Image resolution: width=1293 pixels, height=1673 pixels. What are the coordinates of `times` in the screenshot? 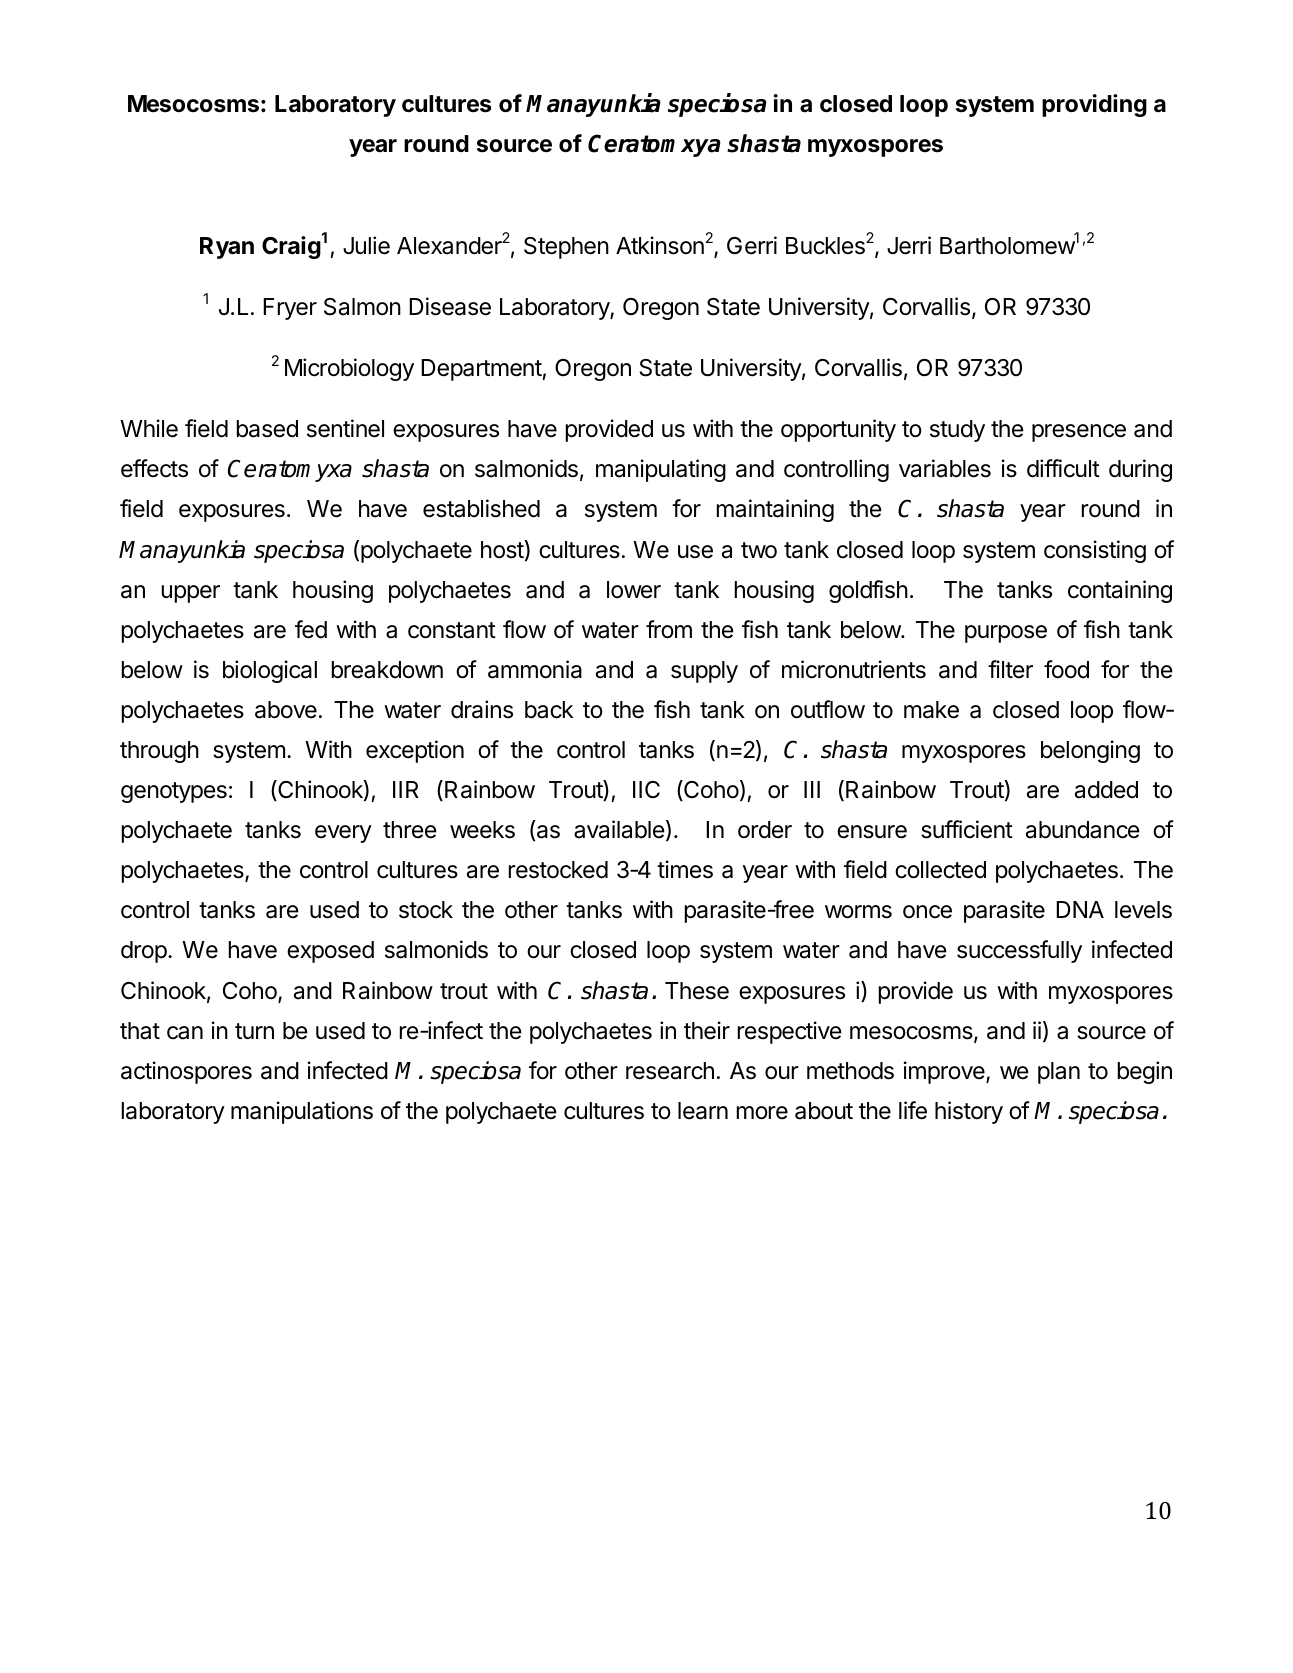 It's located at (685, 869).
